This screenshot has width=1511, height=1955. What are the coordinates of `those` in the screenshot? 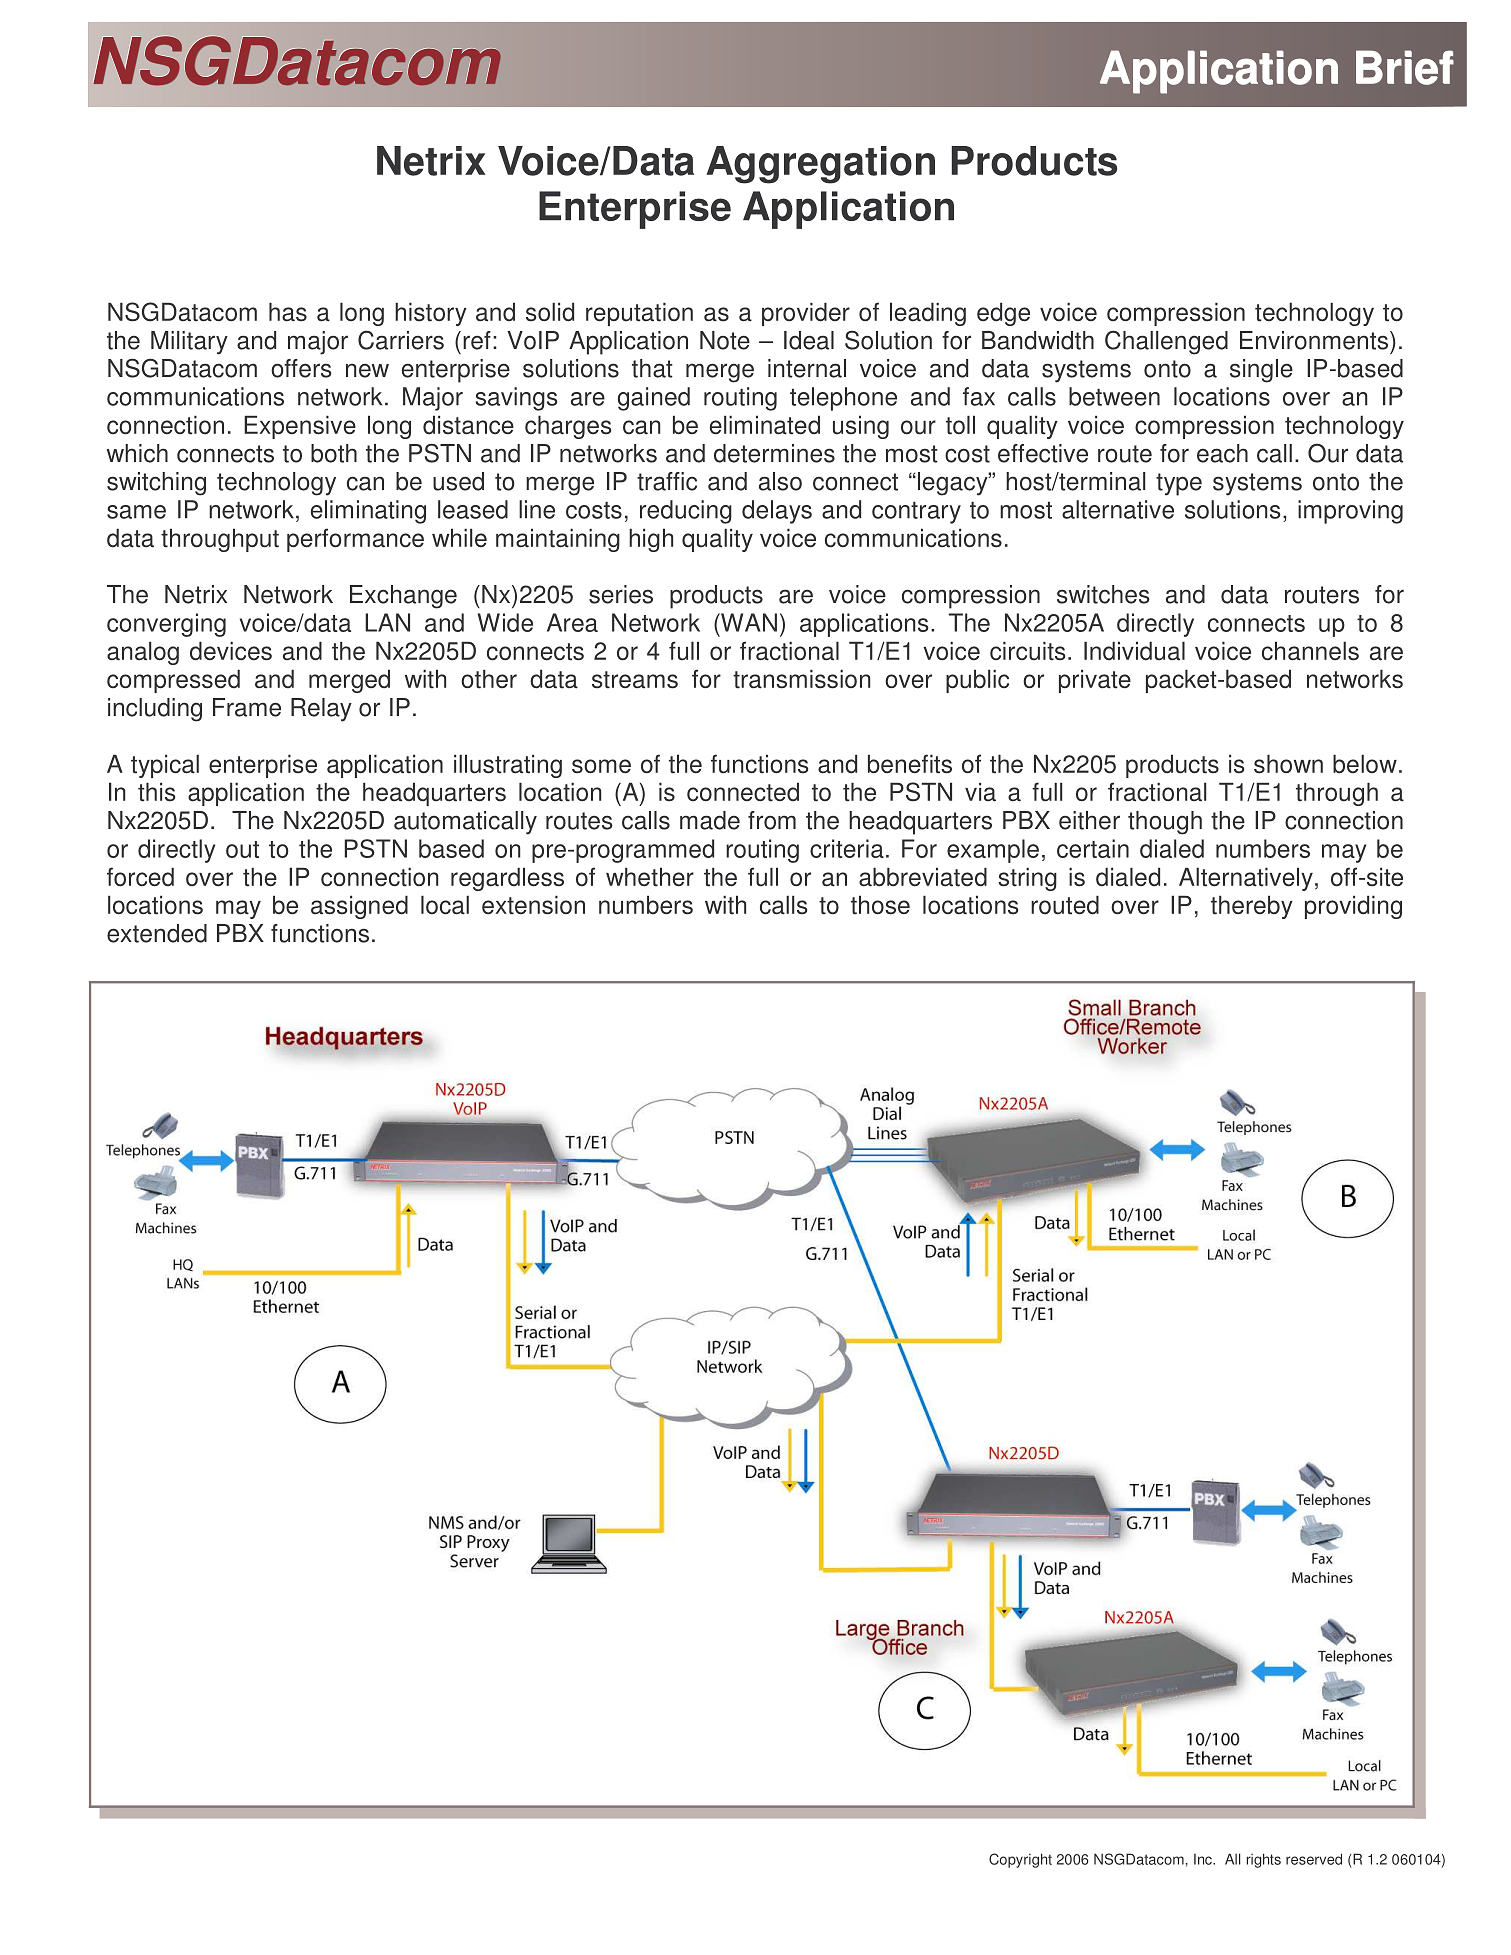 It's located at (880, 905).
